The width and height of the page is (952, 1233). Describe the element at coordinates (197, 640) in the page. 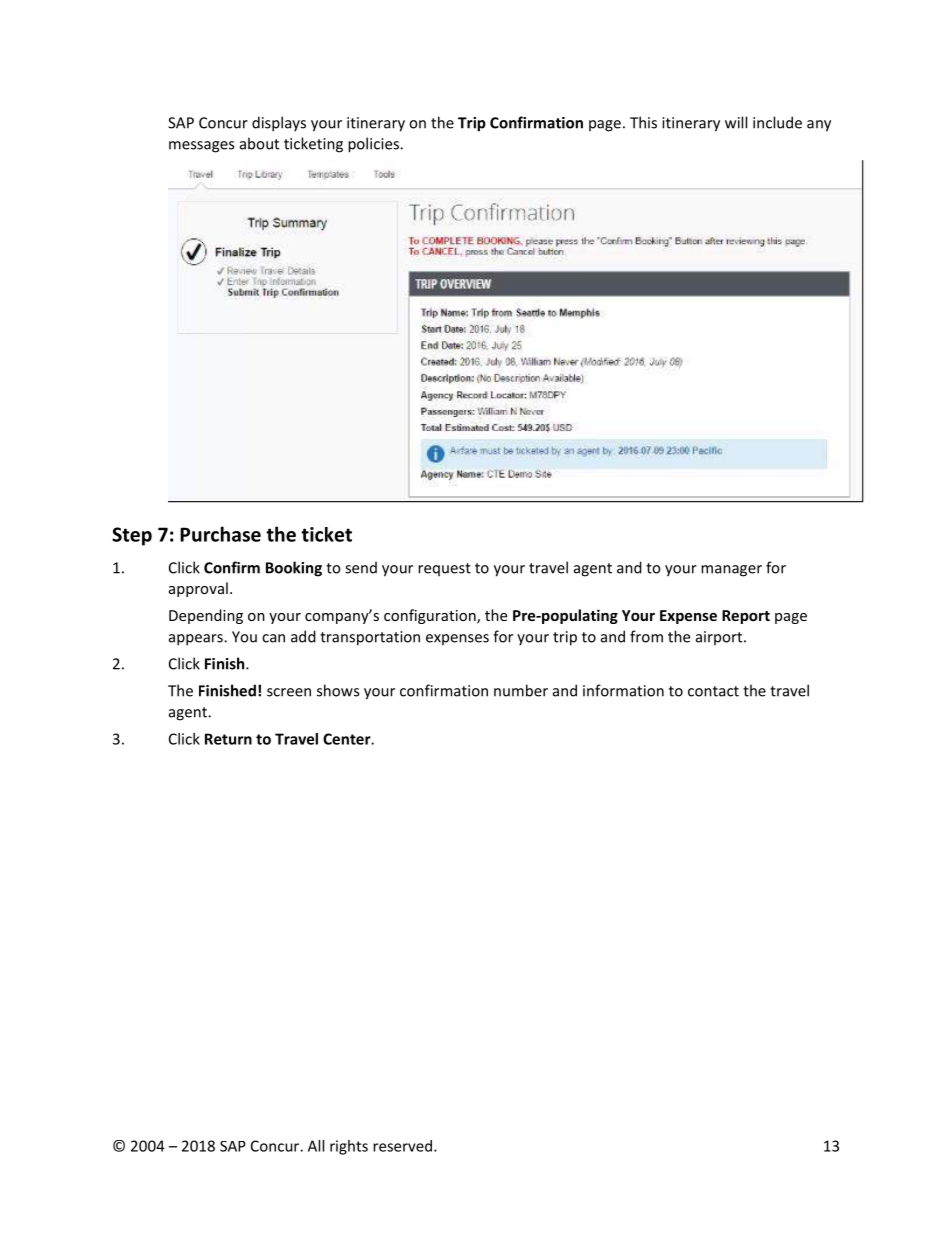

I see `appears` at that location.
